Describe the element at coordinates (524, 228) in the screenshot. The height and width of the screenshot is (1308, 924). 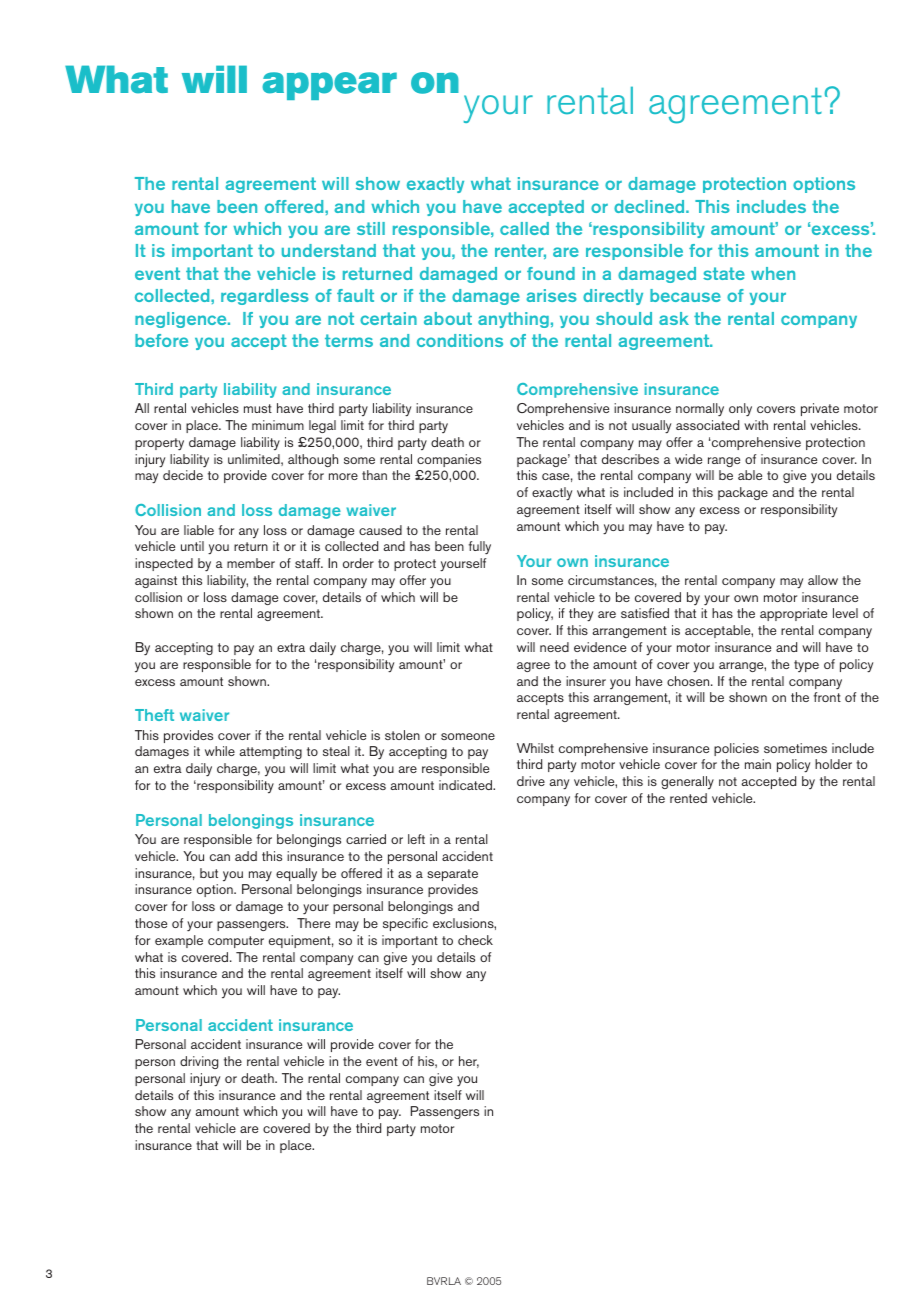
I see `called` at that location.
